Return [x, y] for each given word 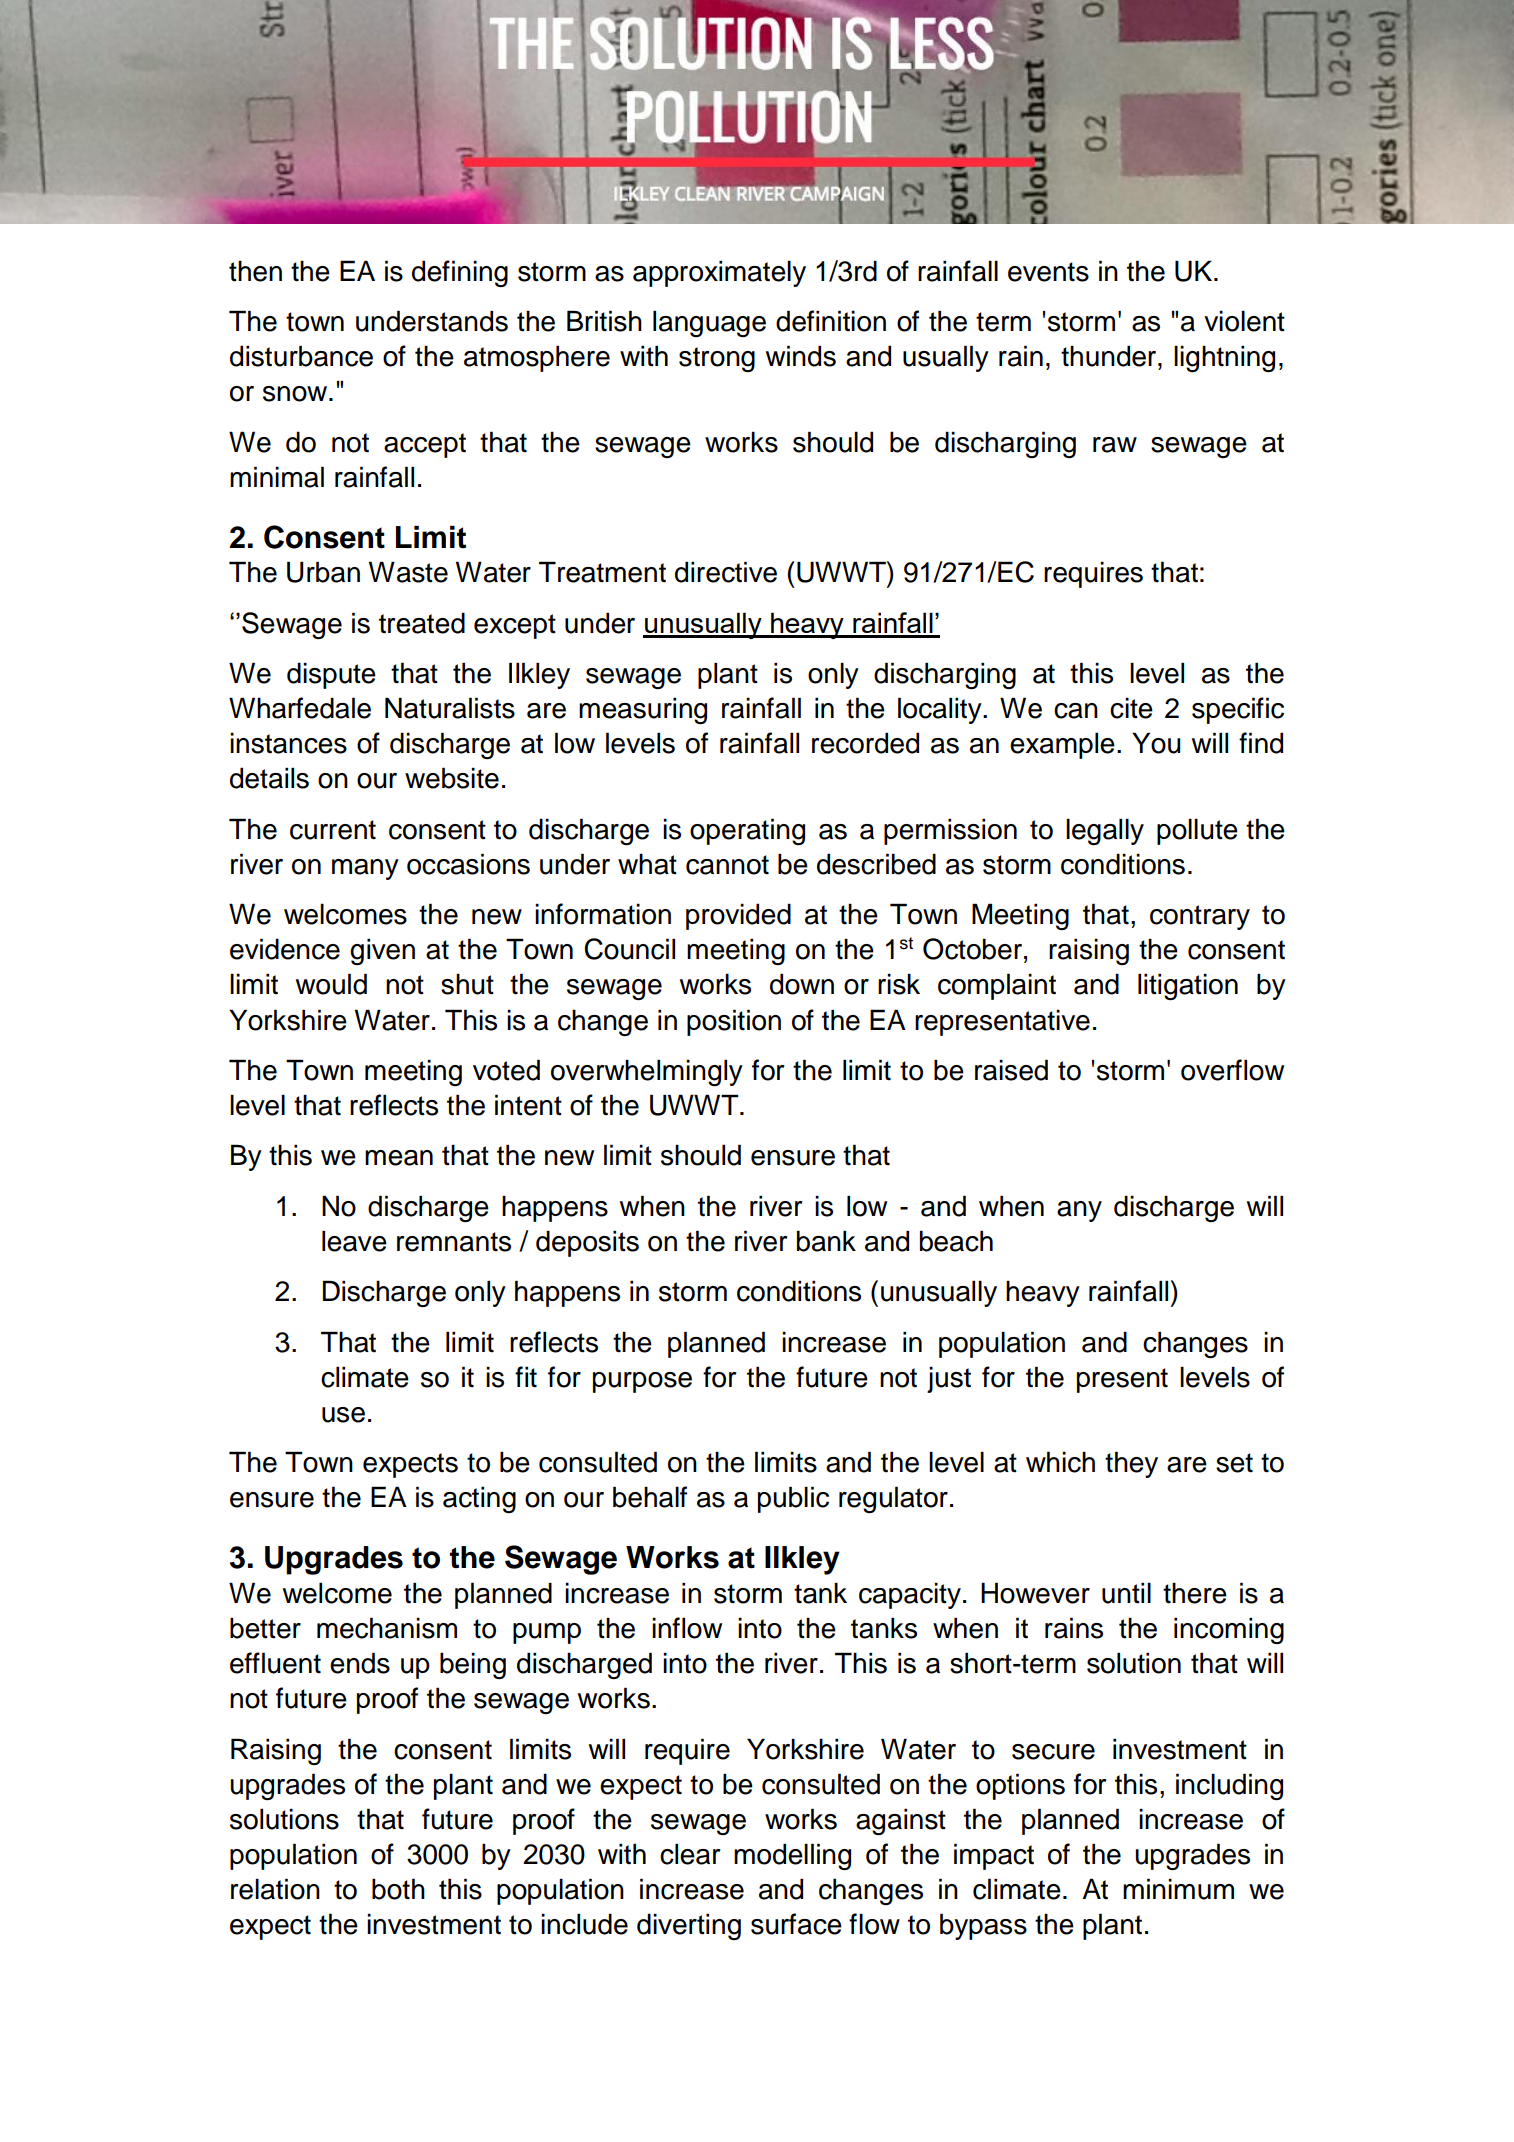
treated [422, 623]
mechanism [387, 1628]
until [1126, 1593]
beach [956, 1241]
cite [1131, 708]
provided [738, 916]
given [382, 951]
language [709, 323]
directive [726, 572]
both [398, 1889]
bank [826, 1241]
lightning [1224, 358]
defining [460, 273]
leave [354, 1241]
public [793, 1499]
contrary [1200, 917]
